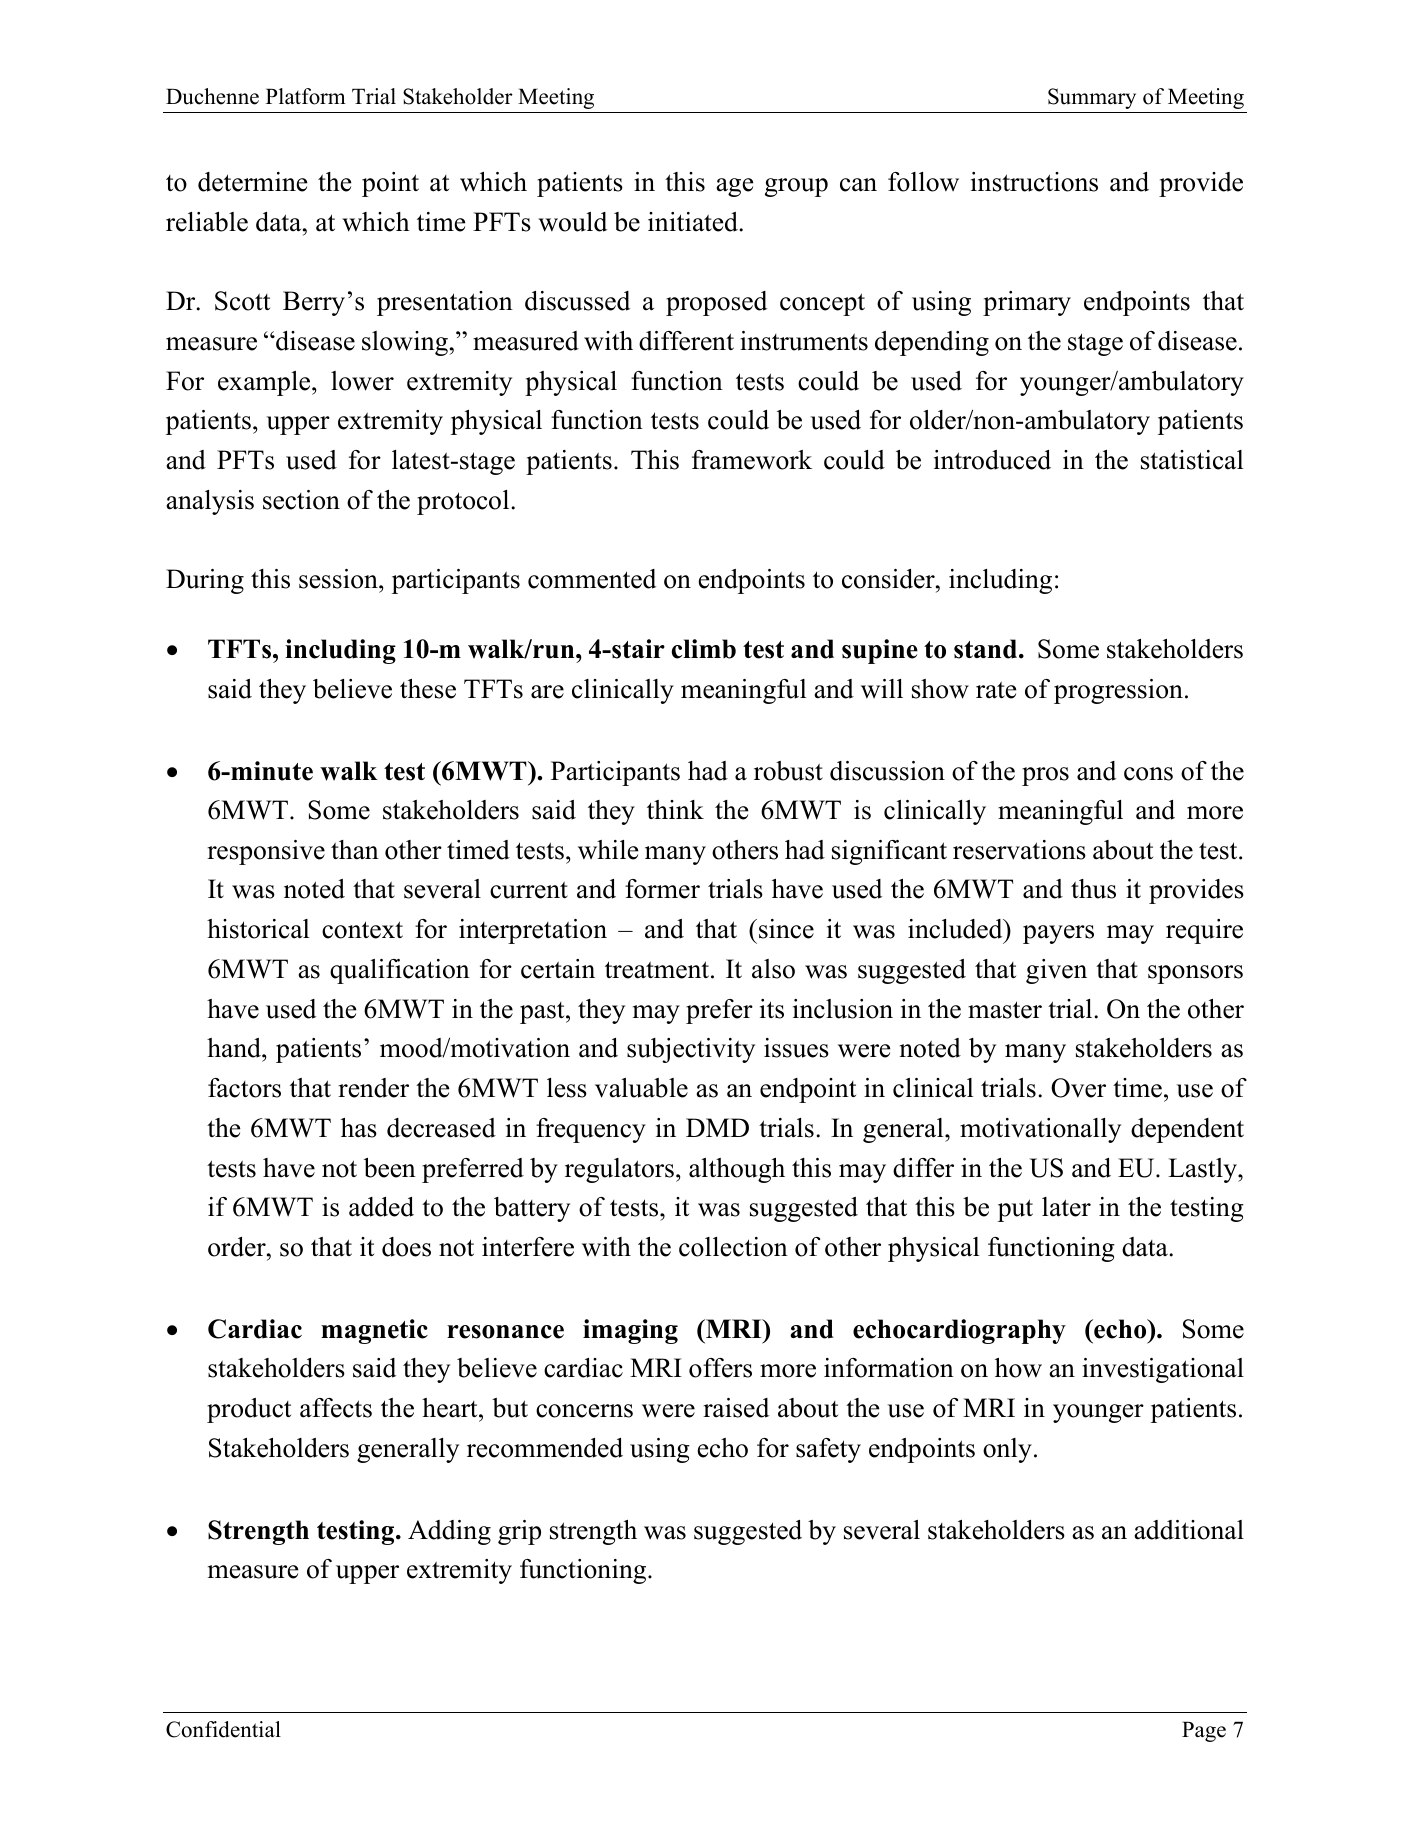 Image resolution: width=1410 pixels, height=1825 pixels. I want to click on section, so click(301, 500).
